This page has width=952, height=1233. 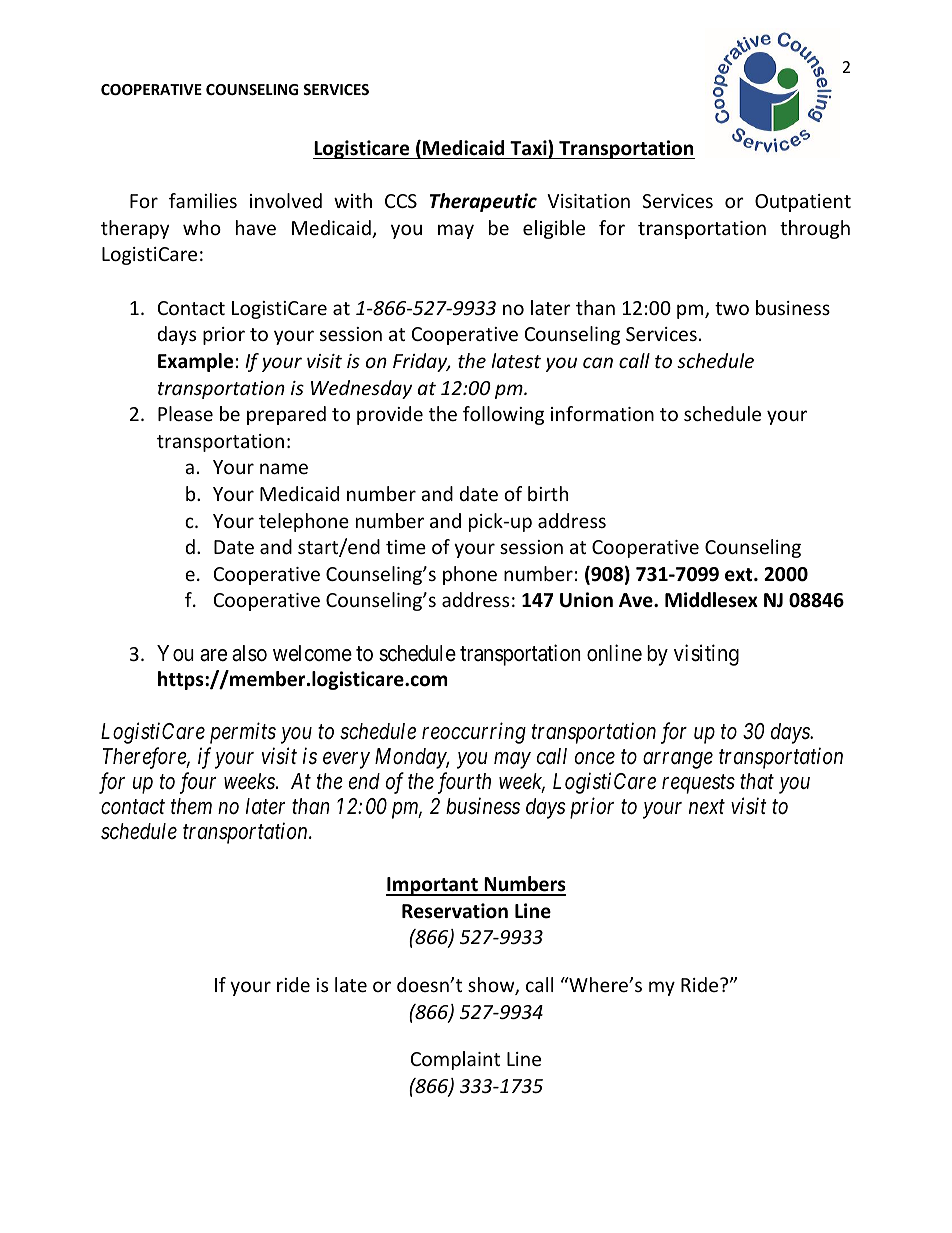 I want to click on families, so click(x=203, y=200).
